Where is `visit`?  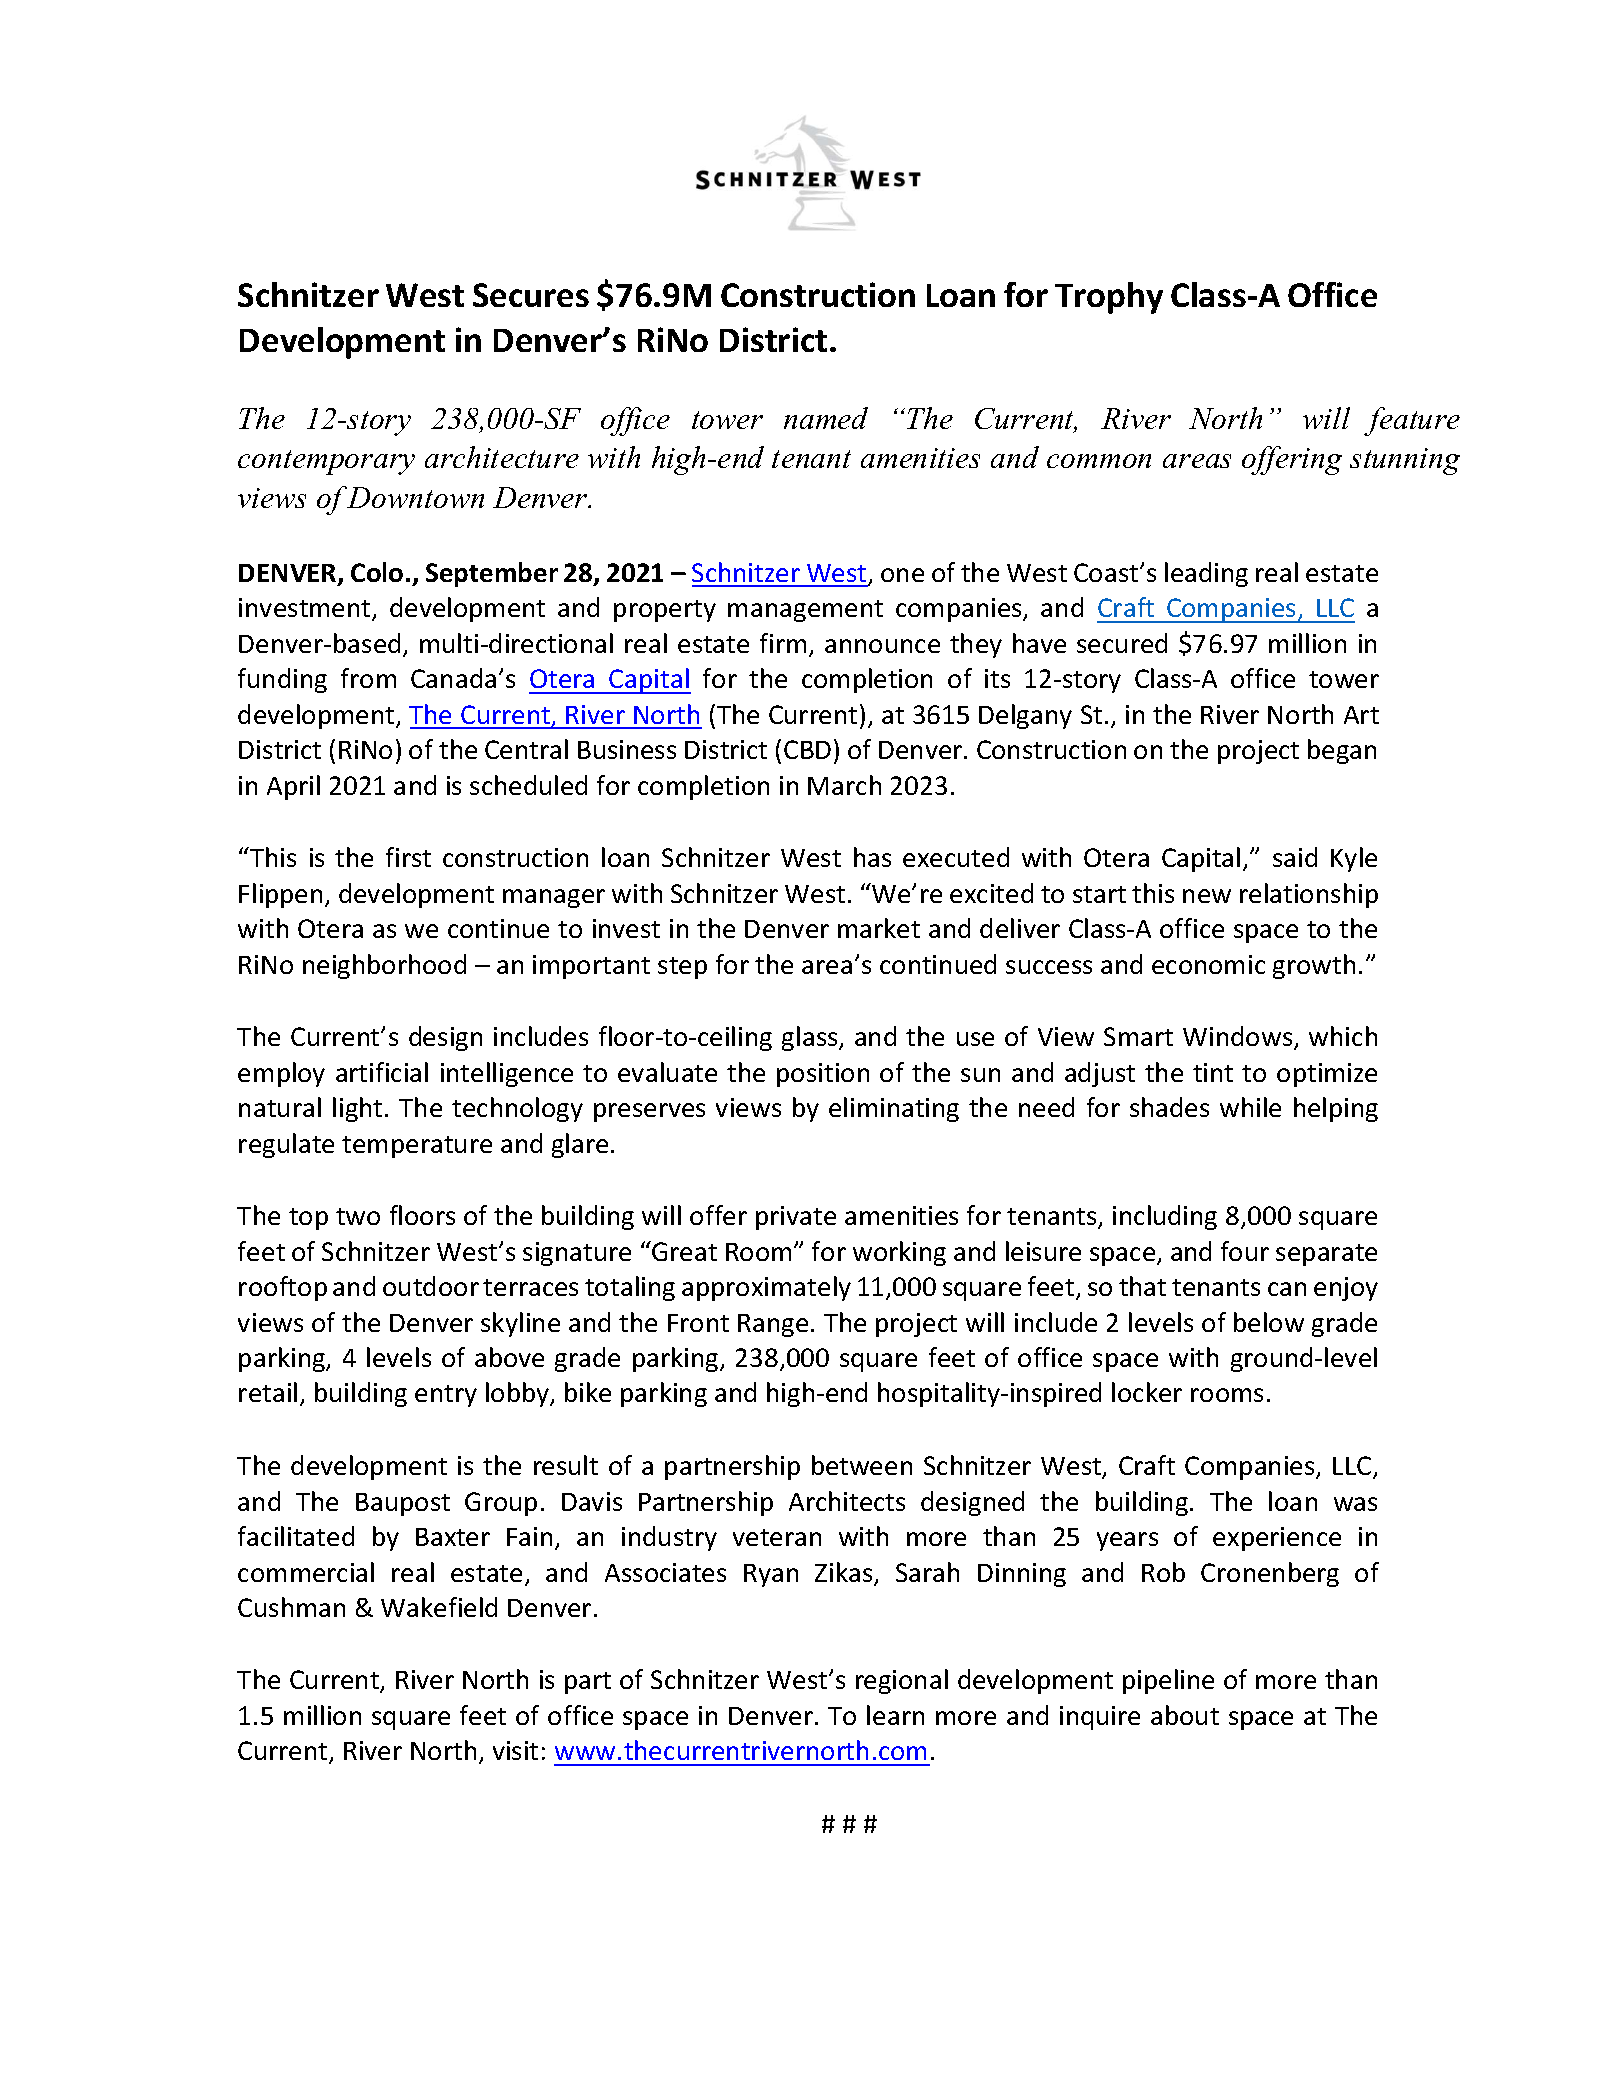
visit is located at coordinates (515, 1750).
